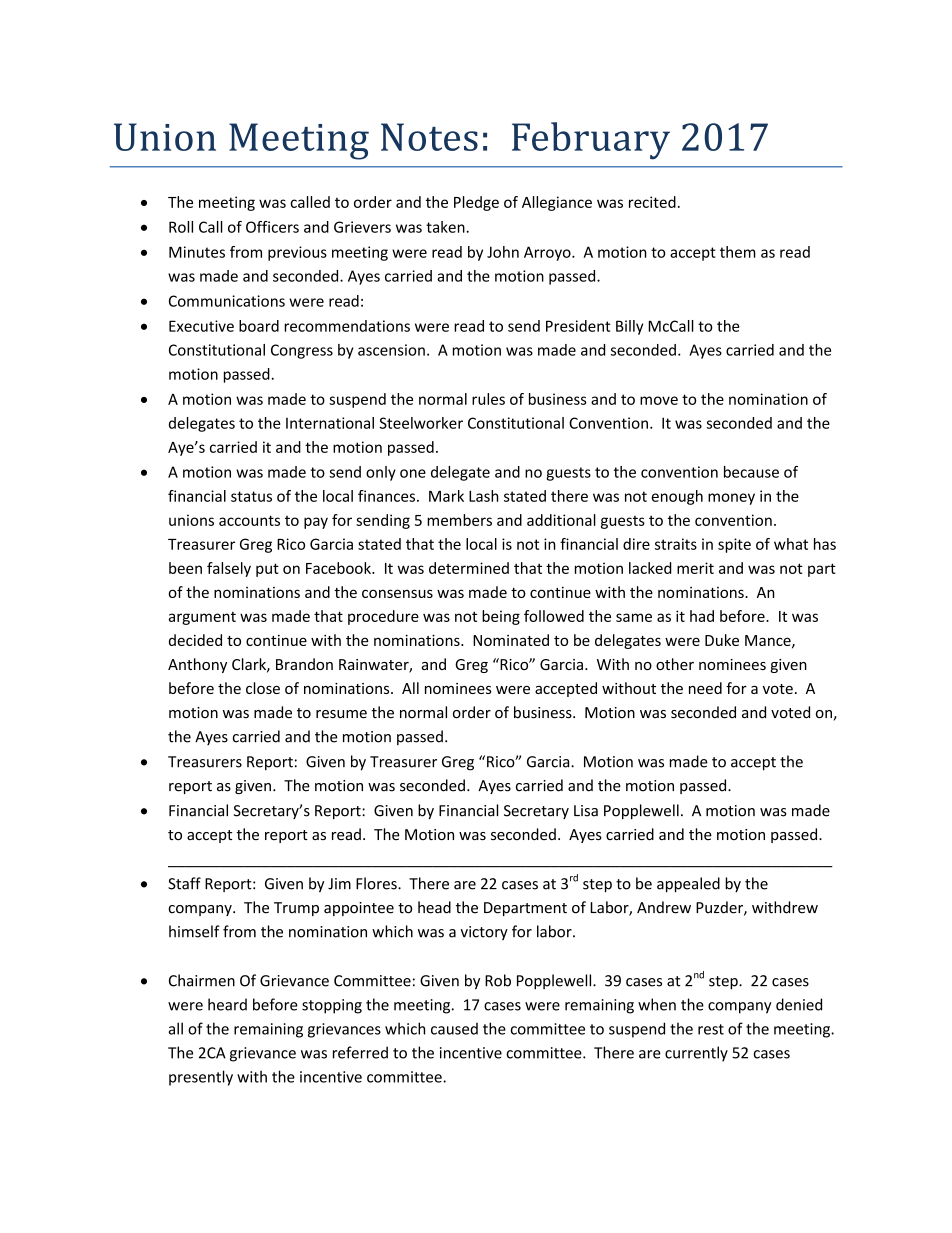 The width and height of the page is (952, 1233). I want to click on recited, so click(652, 202).
